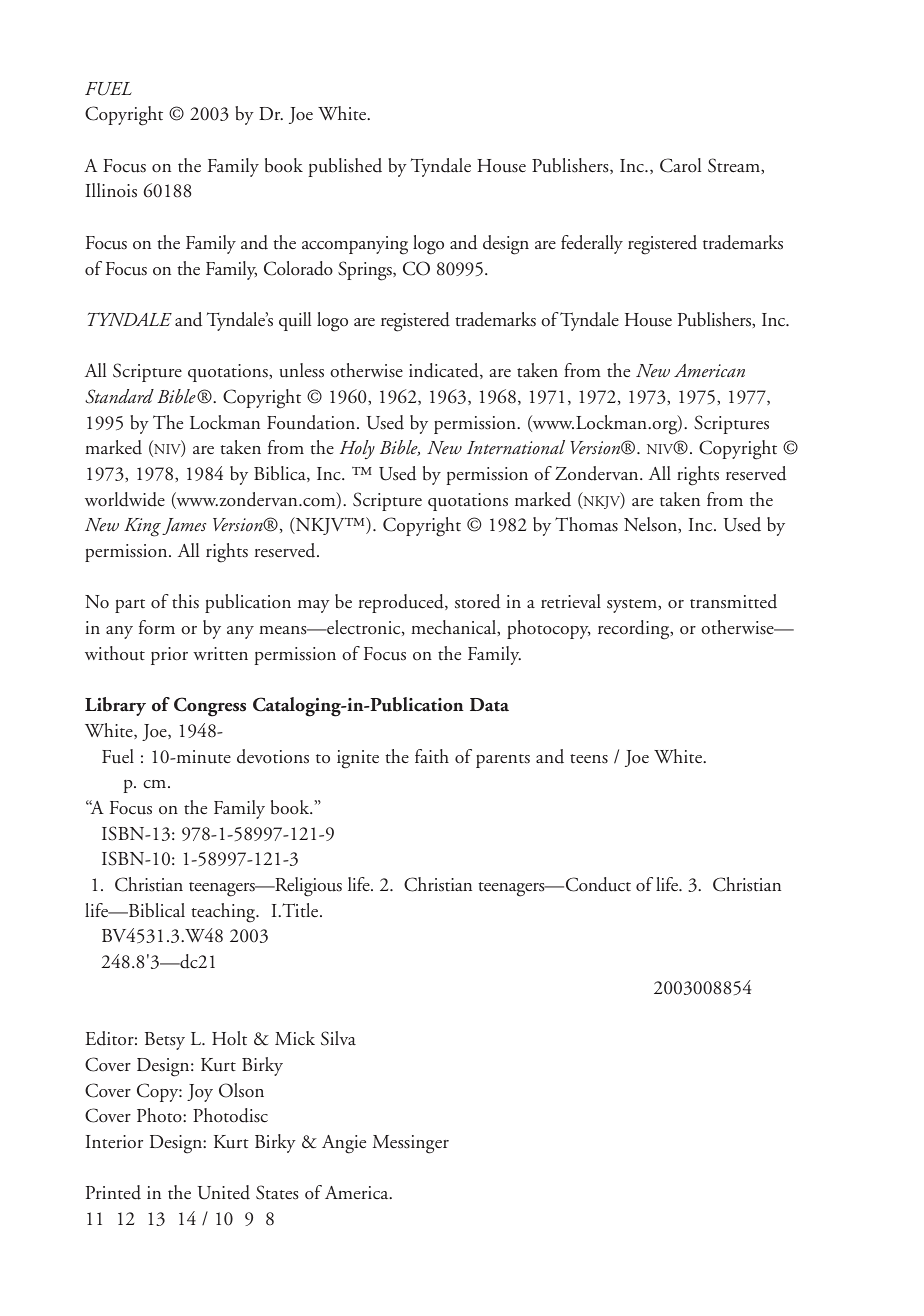  Describe the element at coordinates (589, 759) in the image. I see `teens` at that location.
